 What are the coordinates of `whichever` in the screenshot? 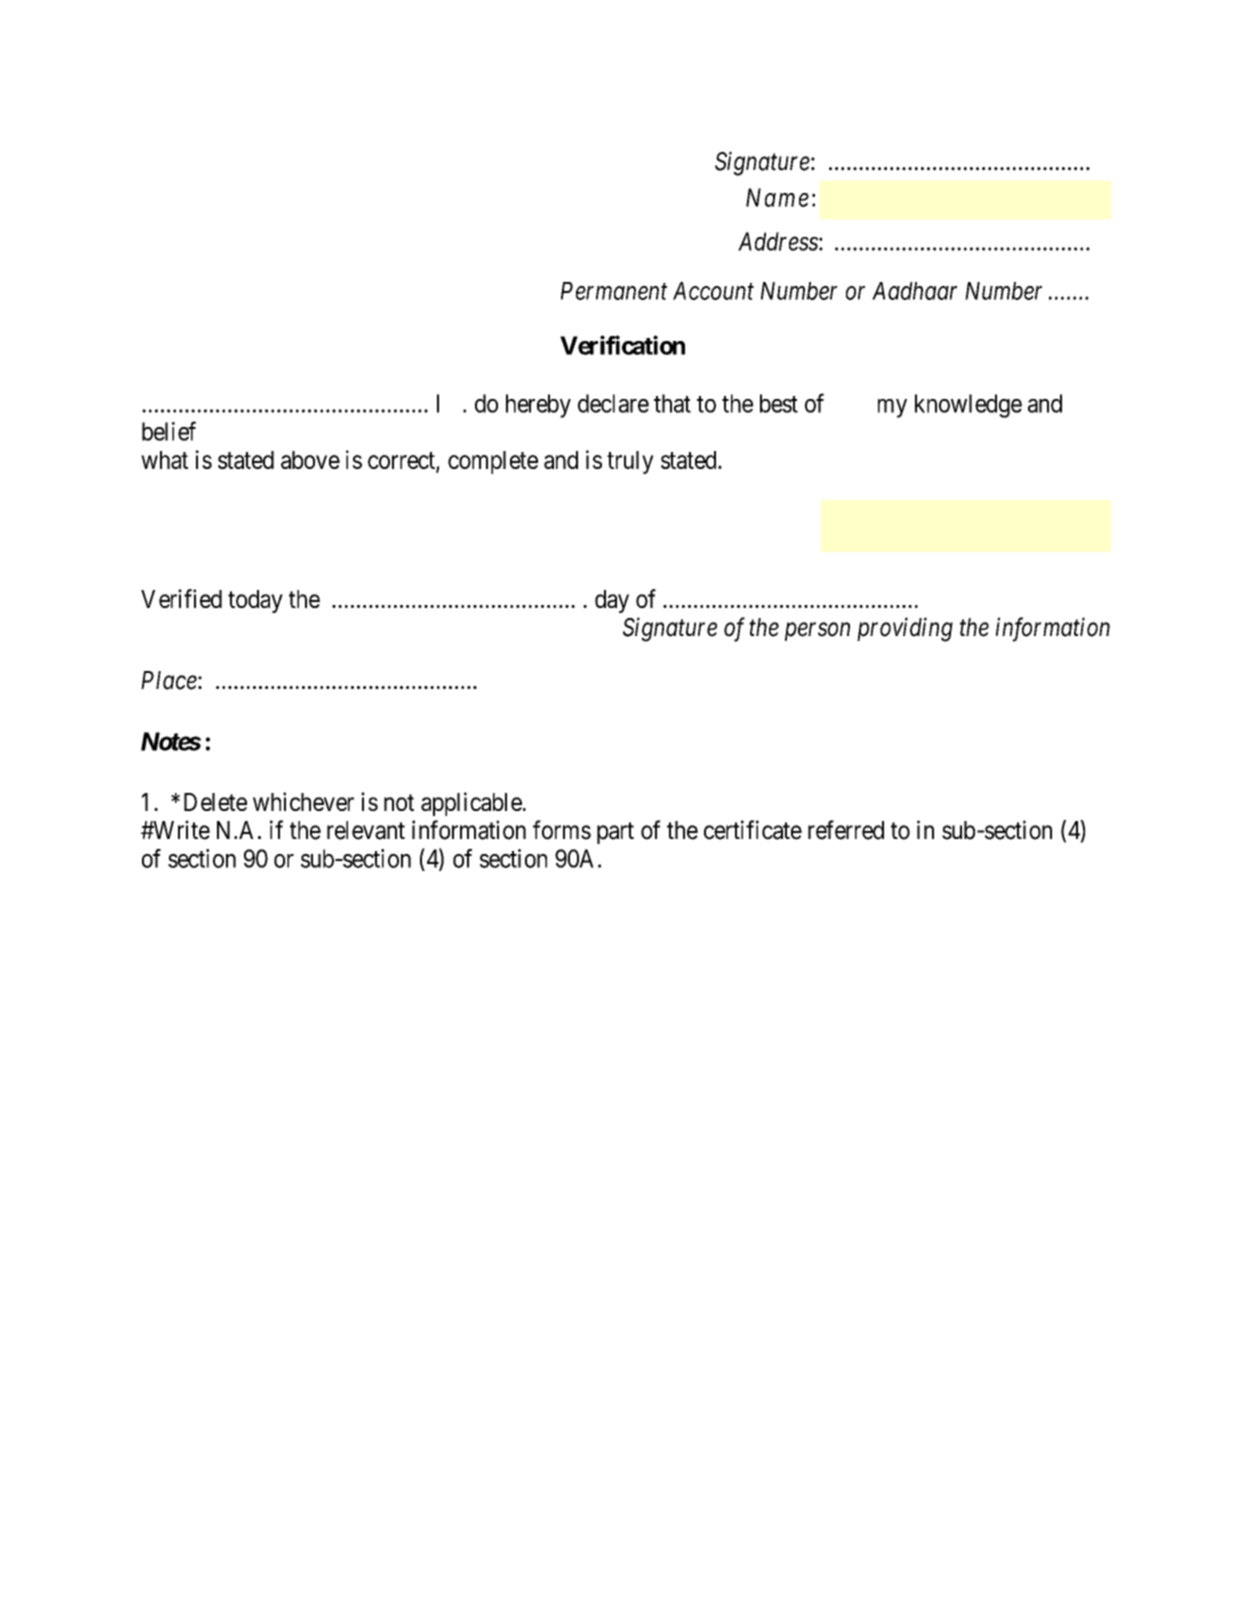 It's located at (303, 801).
